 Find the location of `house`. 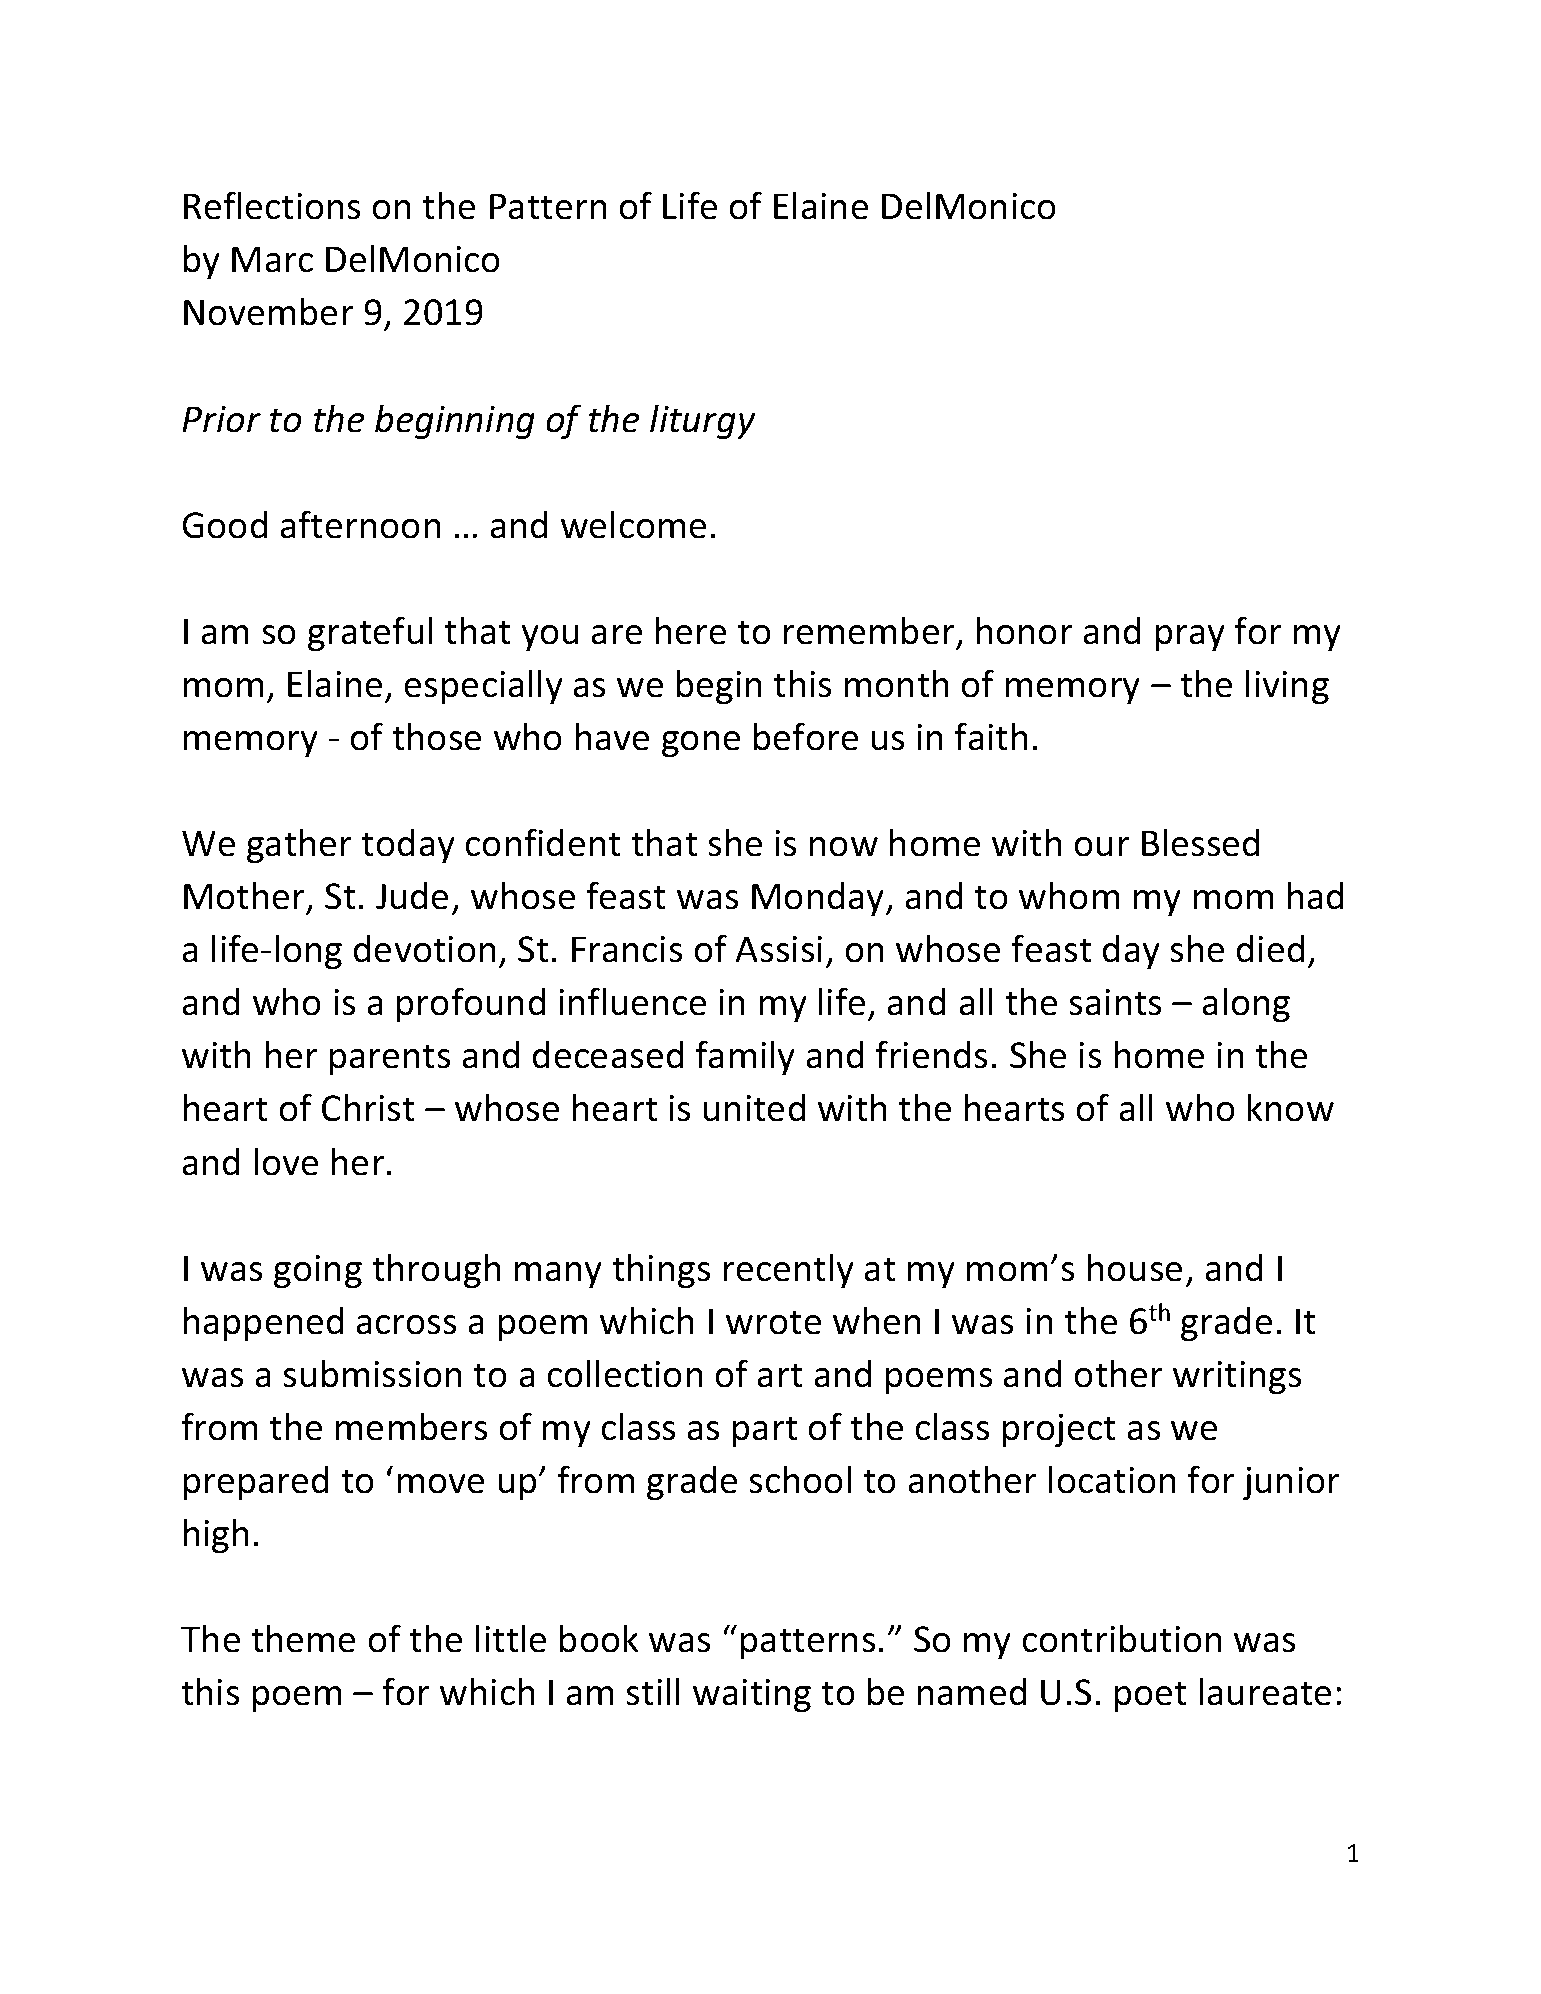

house is located at coordinates (1135, 1267).
